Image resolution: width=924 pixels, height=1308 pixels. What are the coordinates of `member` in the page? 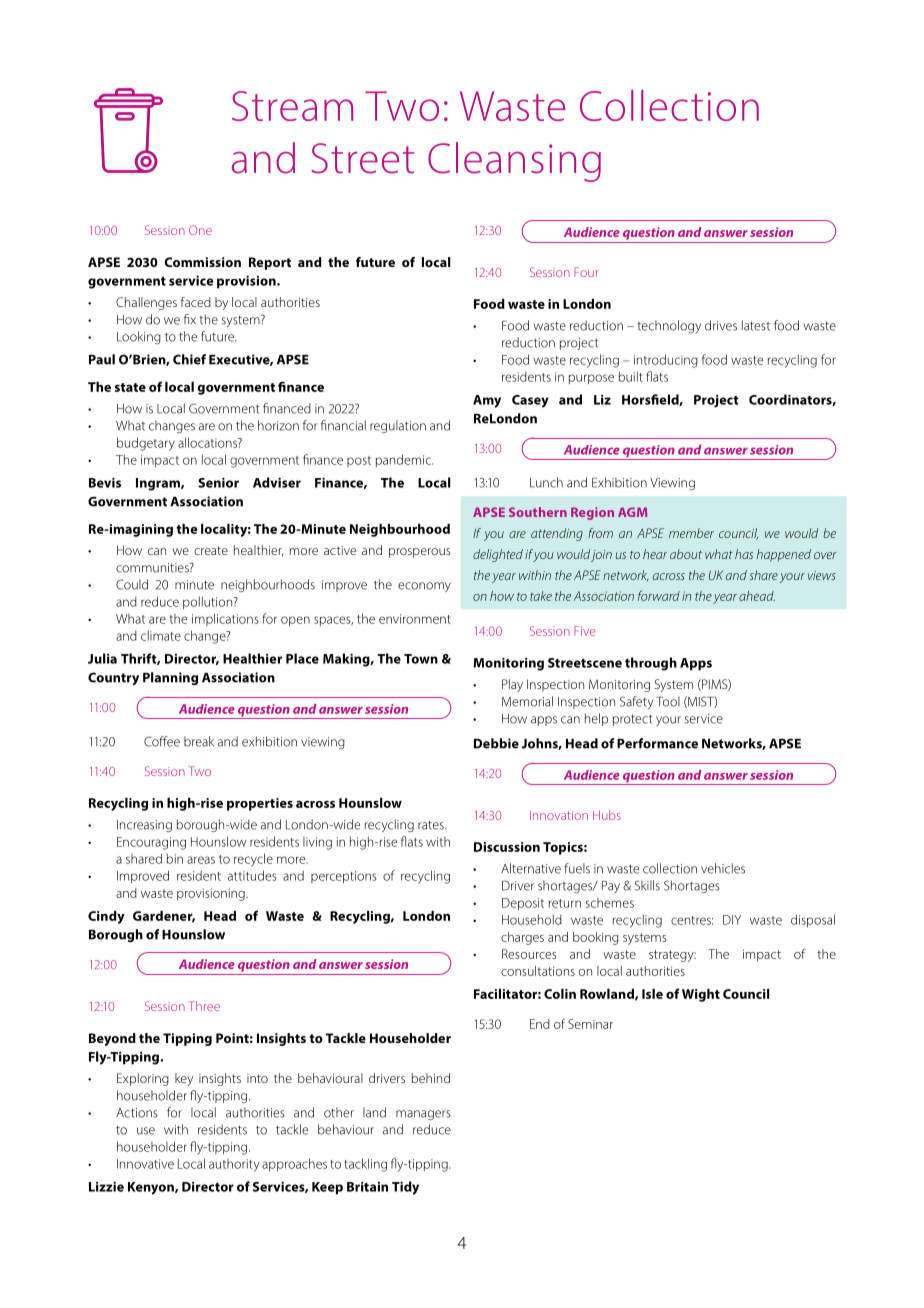 It's located at (691, 533).
